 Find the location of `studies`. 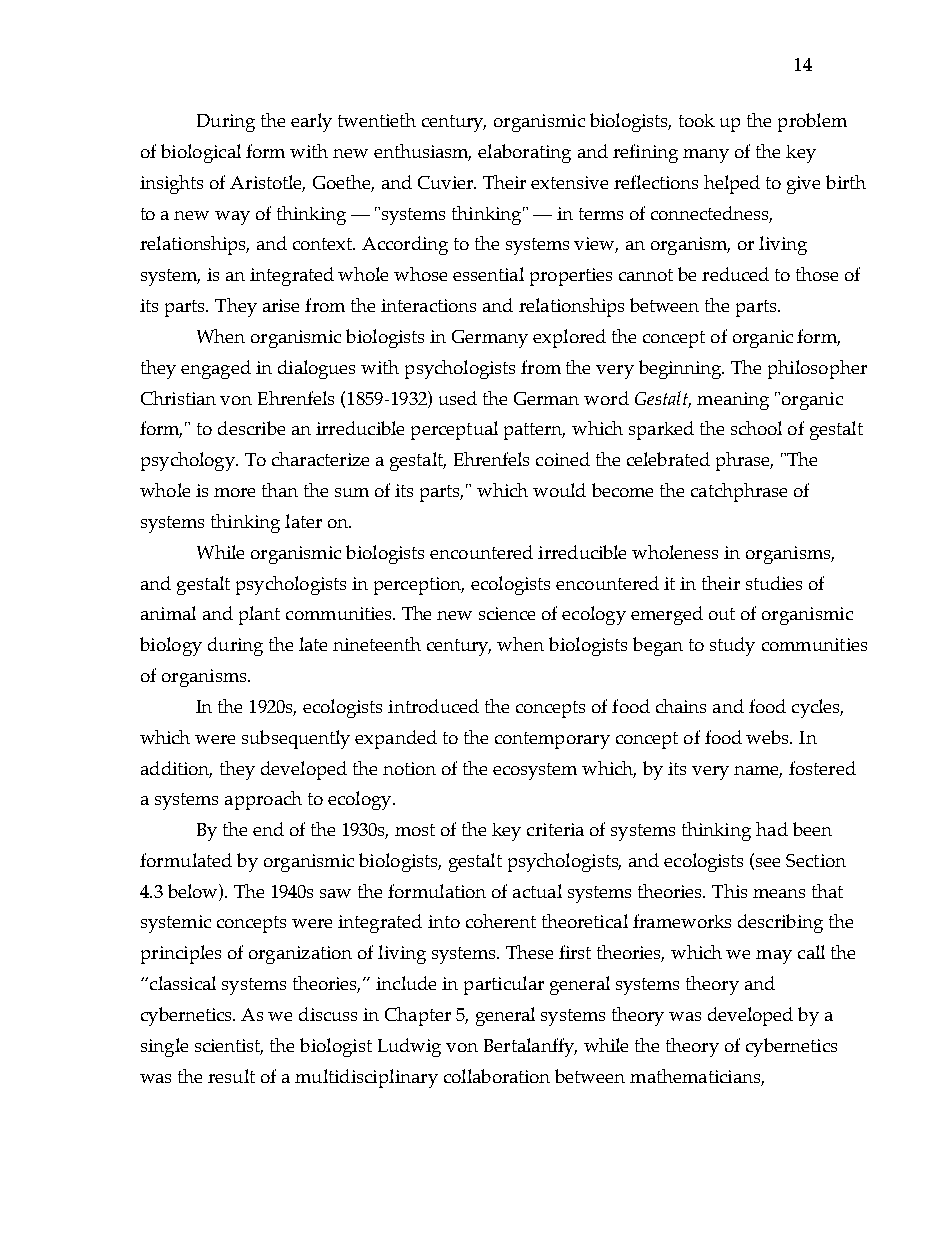

studies is located at coordinates (774, 583).
